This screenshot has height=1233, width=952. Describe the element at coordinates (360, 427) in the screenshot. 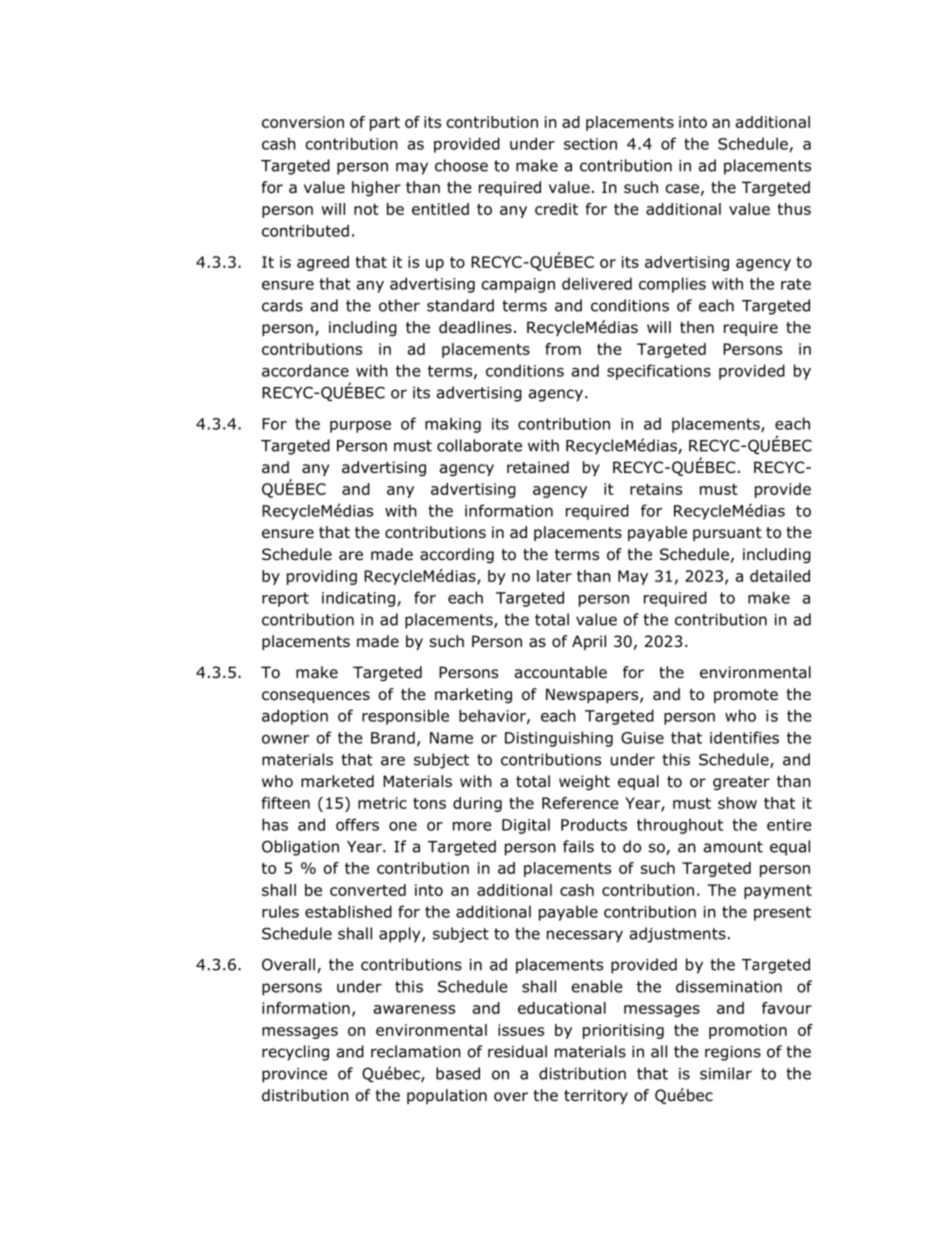

I see `purpose` at that location.
